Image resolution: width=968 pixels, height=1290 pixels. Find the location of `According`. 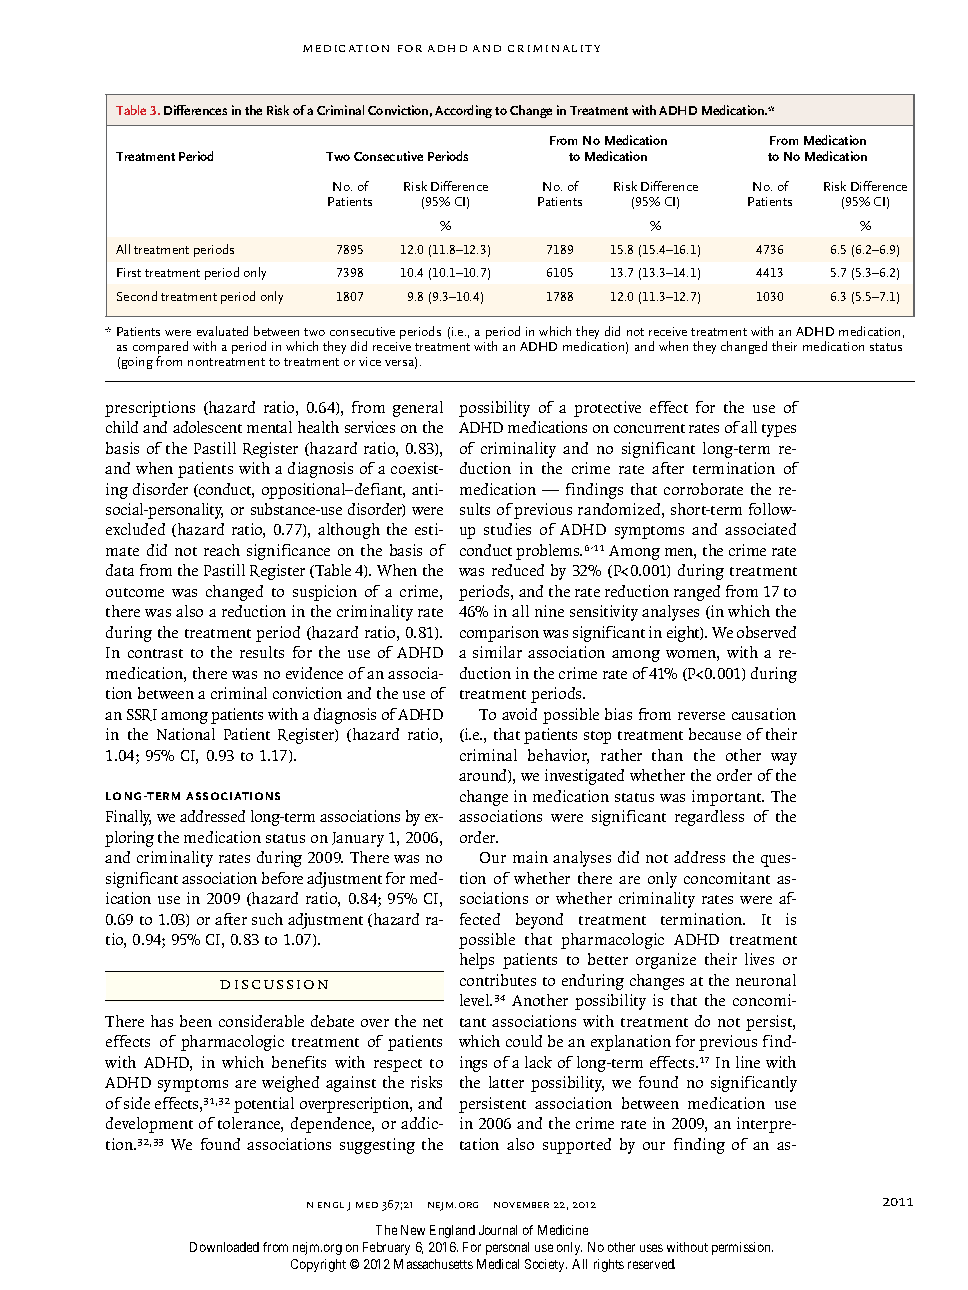

According is located at coordinates (463, 111).
